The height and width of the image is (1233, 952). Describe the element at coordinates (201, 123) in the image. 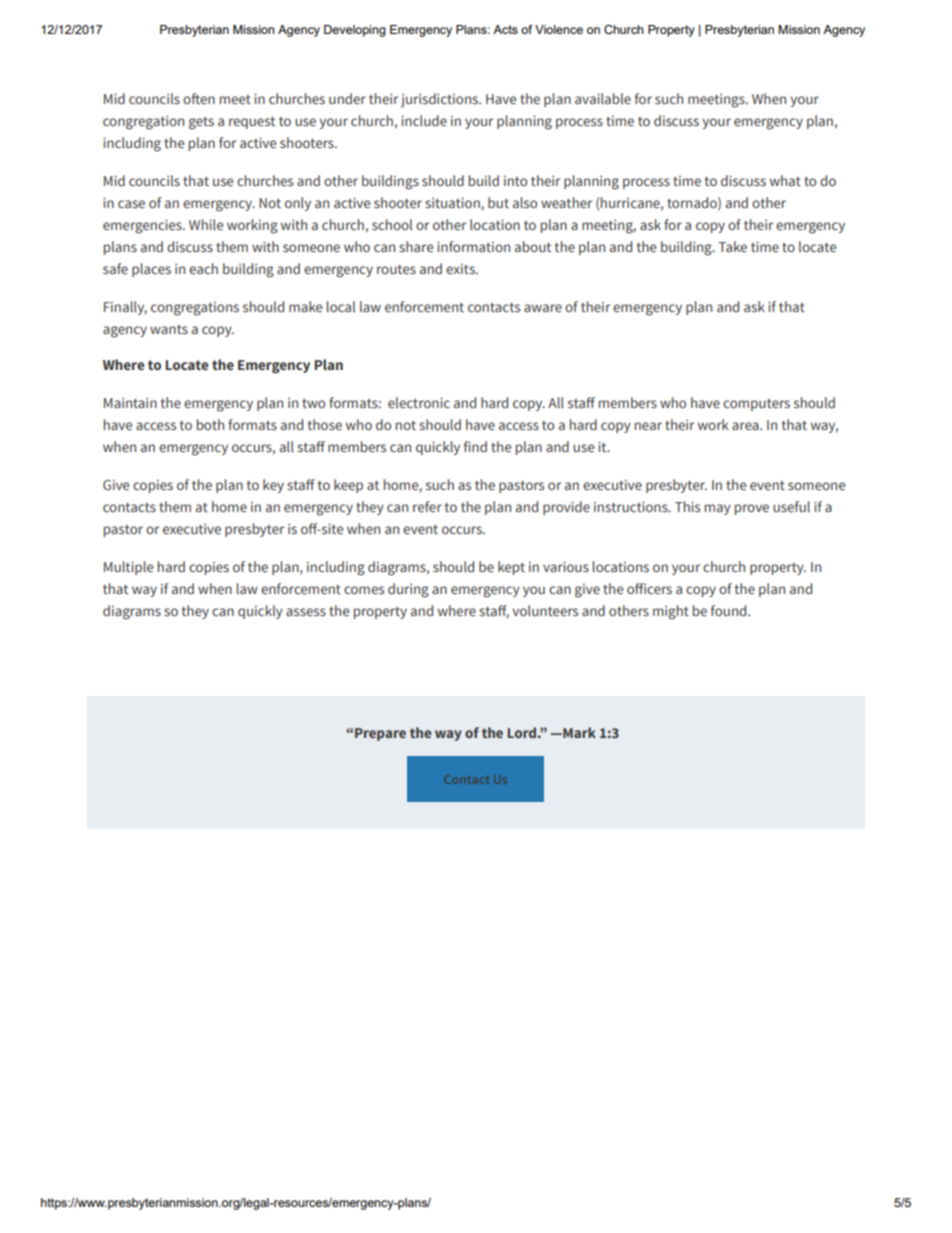

I see `gets` at that location.
